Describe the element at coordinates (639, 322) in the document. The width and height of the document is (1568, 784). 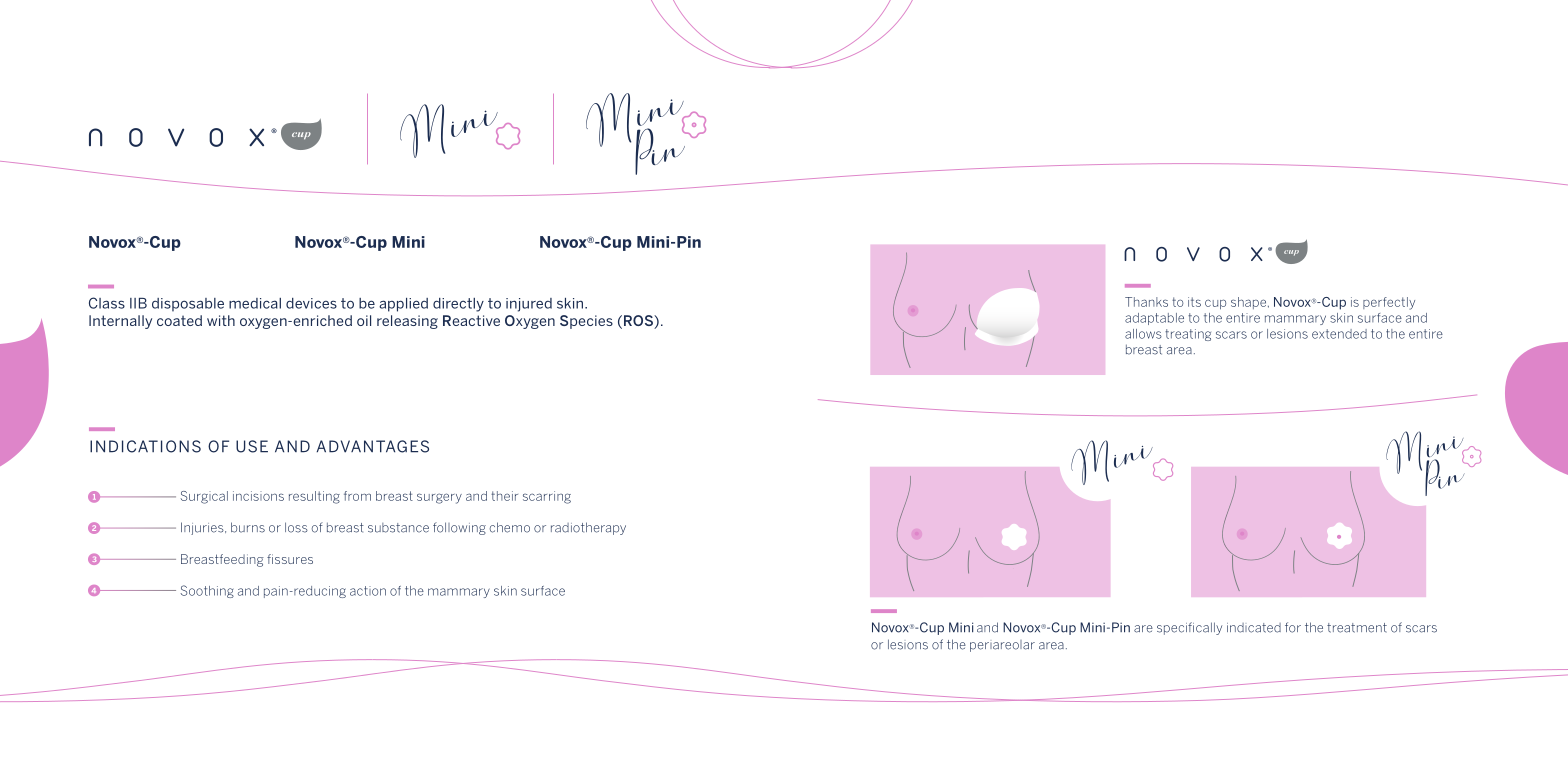
I see `ROS` at that location.
